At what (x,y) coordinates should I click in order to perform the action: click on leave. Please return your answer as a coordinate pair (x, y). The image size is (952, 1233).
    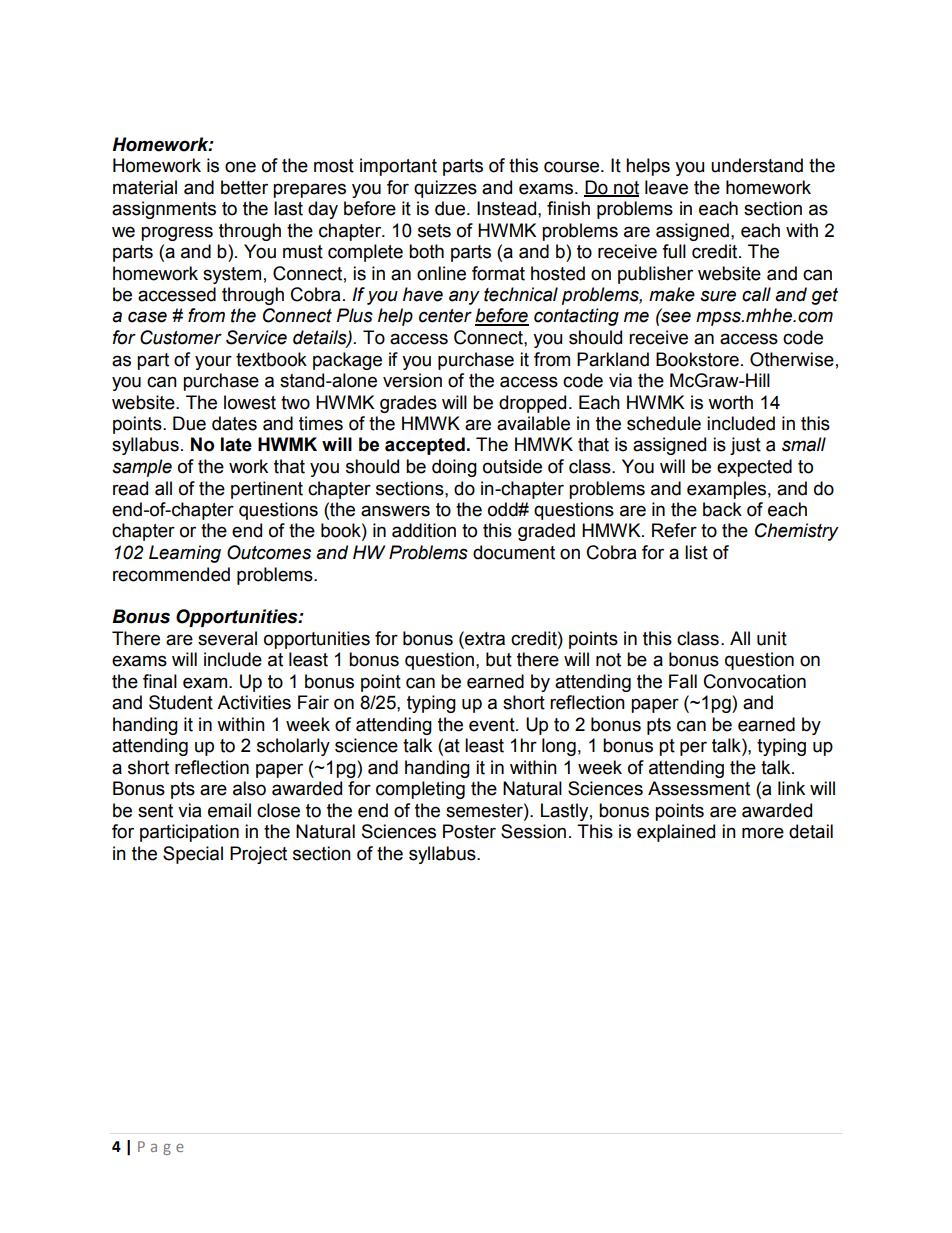
    Looking at the image, I should click on (666, 187).
